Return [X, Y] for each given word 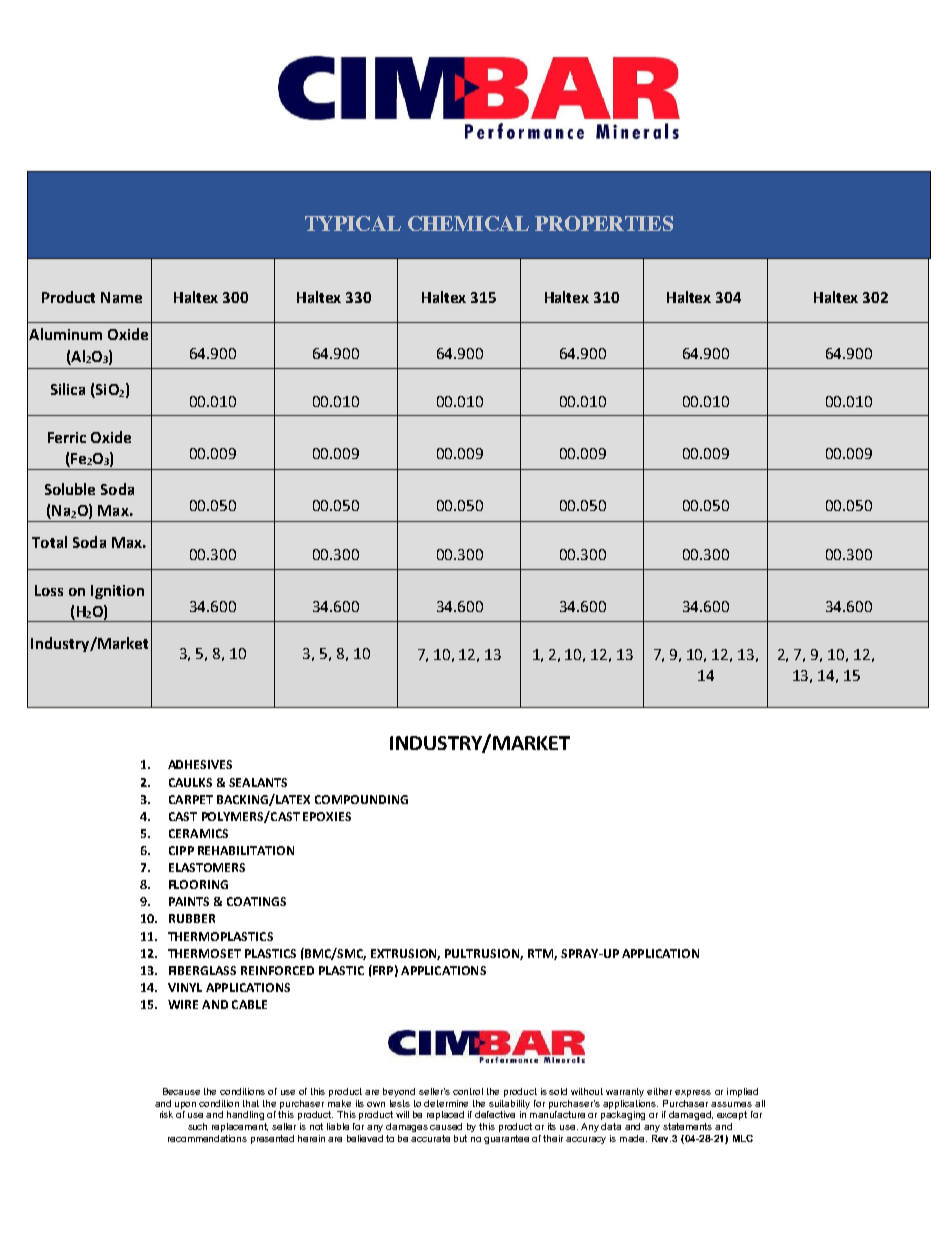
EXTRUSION [405, 954]
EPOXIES [327, 816]
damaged [691, 1115]
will [402, 1114]
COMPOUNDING [361, 799]
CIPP [181, 850]
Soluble [70, 489]
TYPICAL [353, 223]
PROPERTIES [604, 223]
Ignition [117, 592]
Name [121, 297]
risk [166, 1114]
